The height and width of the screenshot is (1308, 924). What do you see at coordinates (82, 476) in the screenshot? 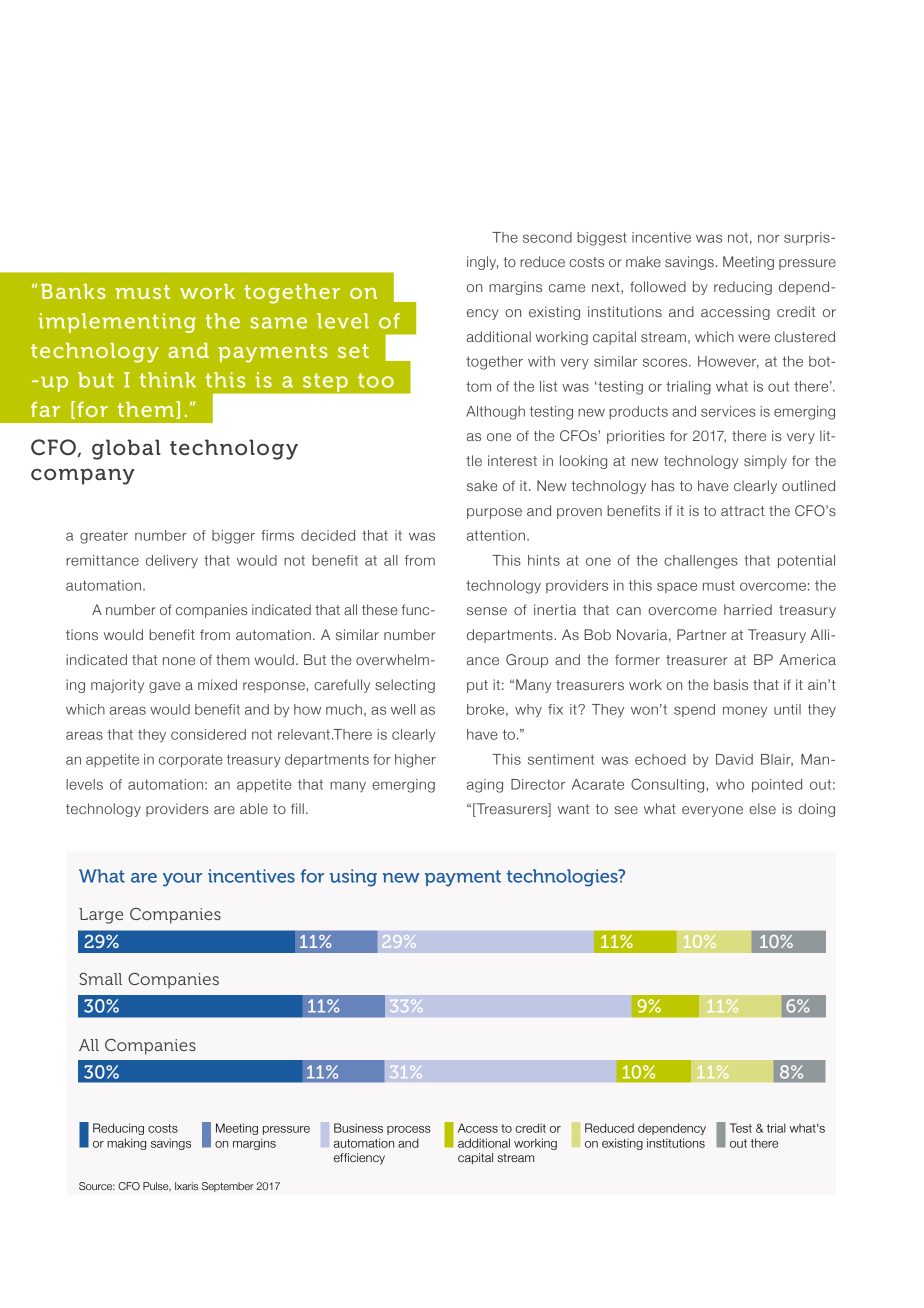
I see `company` at bounding box center [82, 476].
